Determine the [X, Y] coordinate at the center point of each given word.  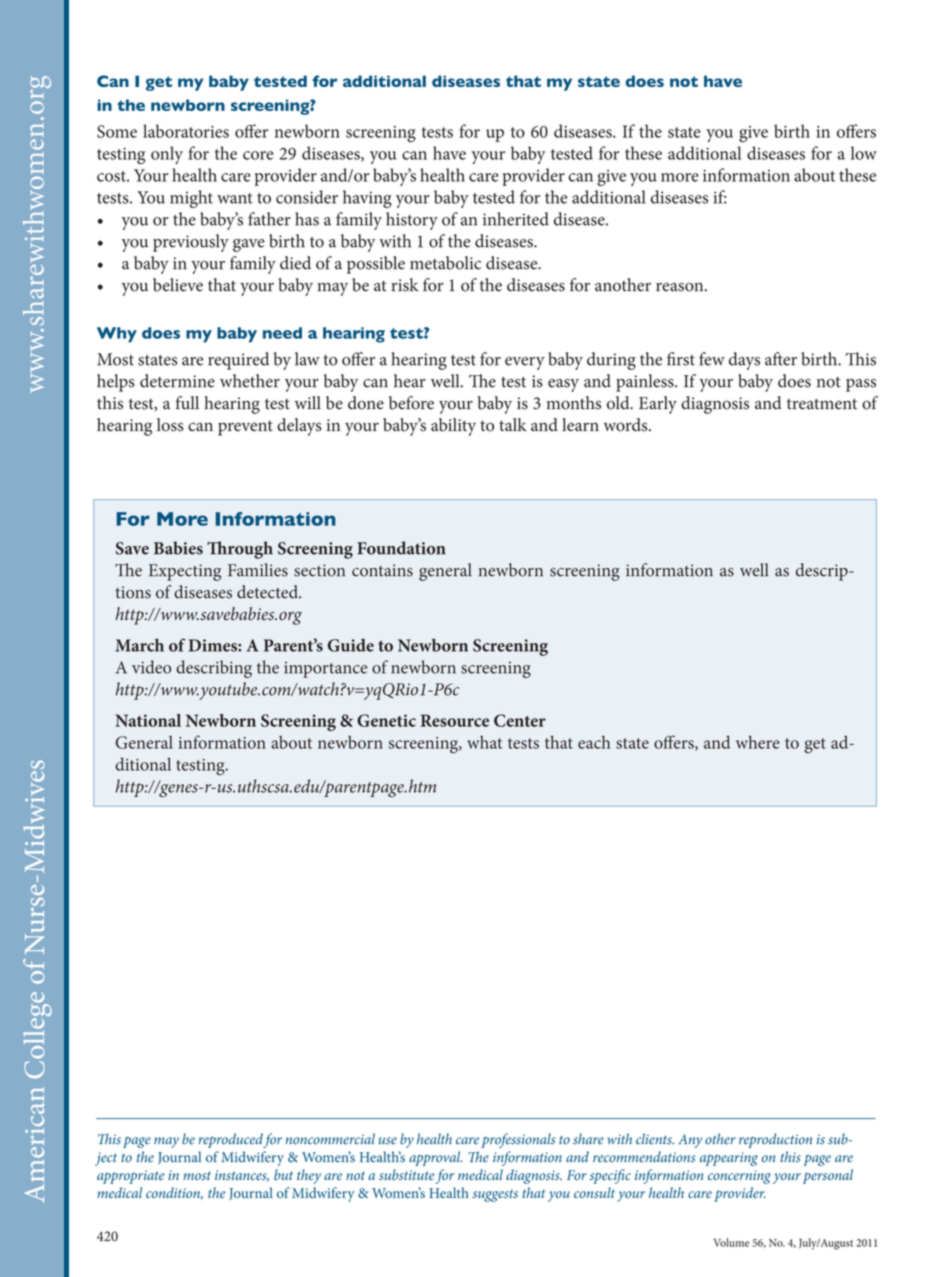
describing [214, 669]
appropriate [130, 1177]
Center [520, 720]
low [864, 153]
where [758, 742]
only [167, 155]
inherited [516, 219]
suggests [495, 1195]
